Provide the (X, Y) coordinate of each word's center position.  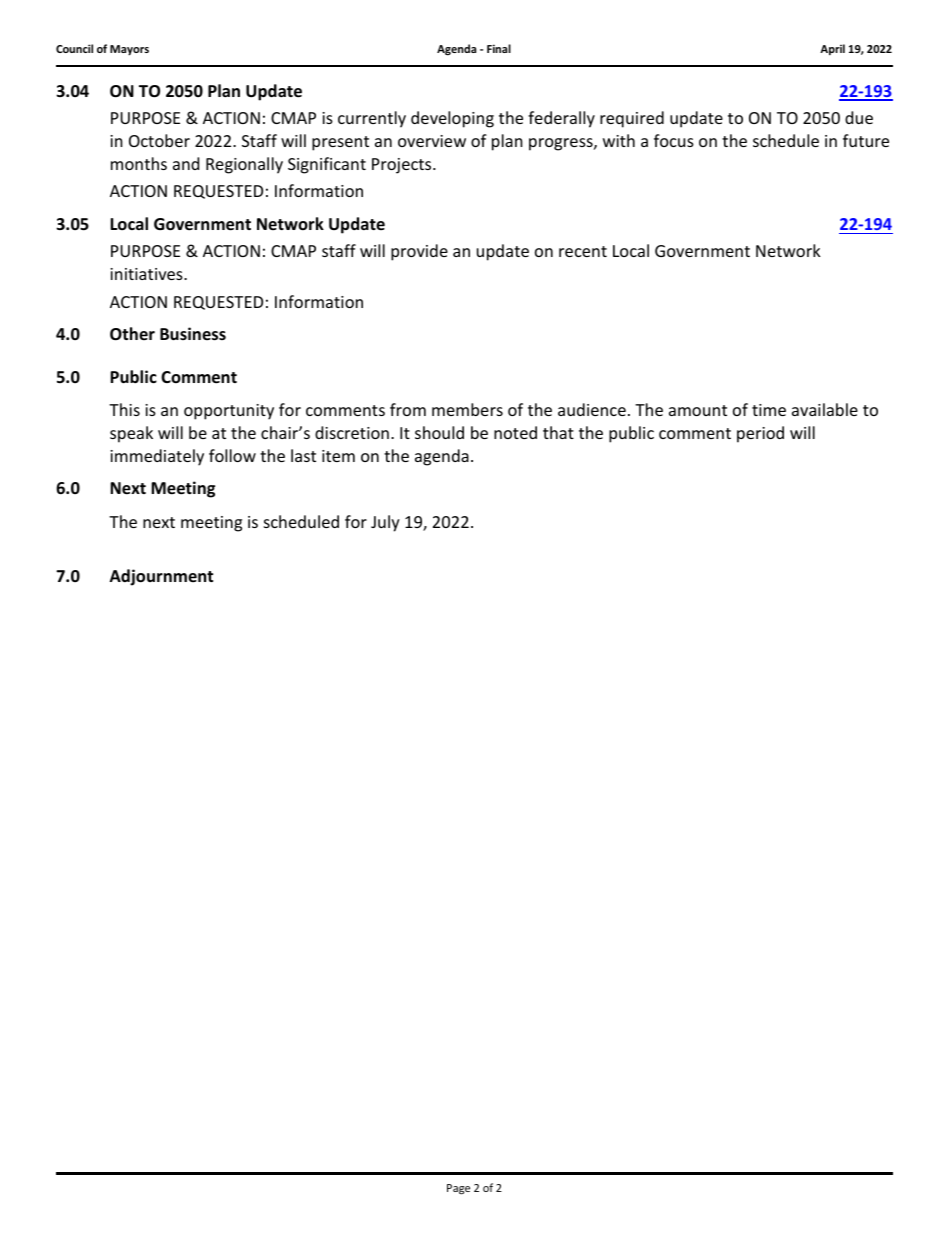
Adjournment (161, 577)
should (439, 432)
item (338, 456)
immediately (157, 457)
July (385, 523)
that (558, 432)
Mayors (129, 50)
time (769, 410)
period (760, 434)
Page (458, 1189)
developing (452, 119)
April (832, 49)
